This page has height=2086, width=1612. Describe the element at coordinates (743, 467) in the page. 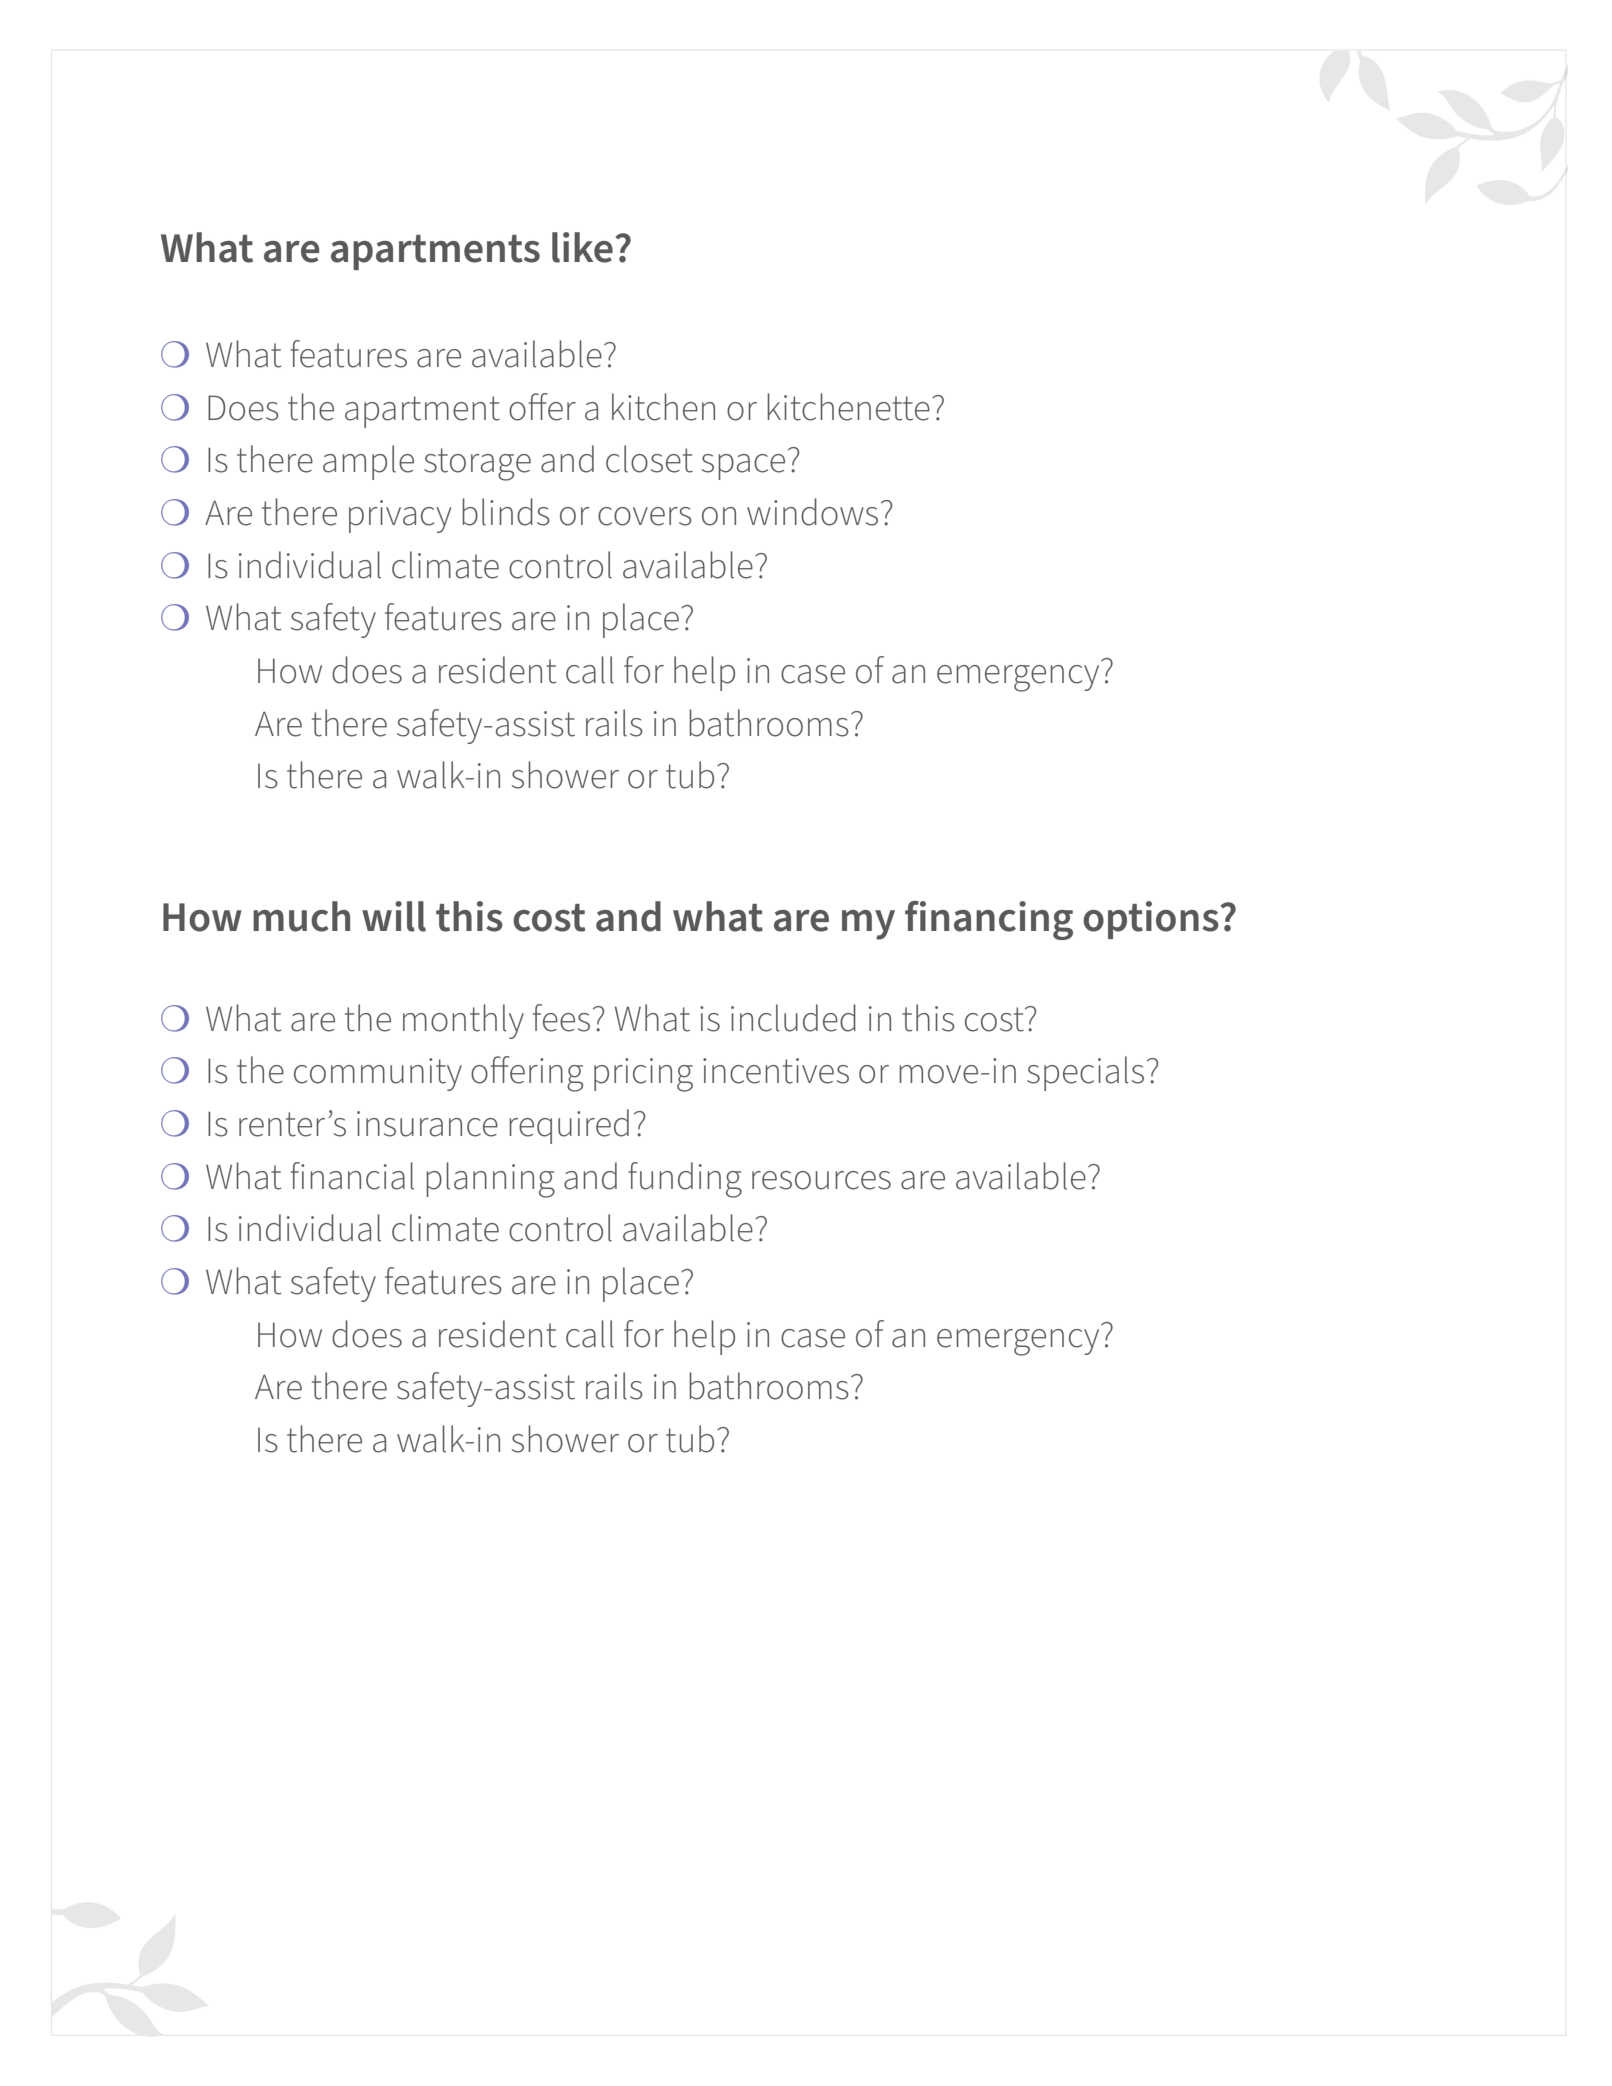

I see `space` at that location.
